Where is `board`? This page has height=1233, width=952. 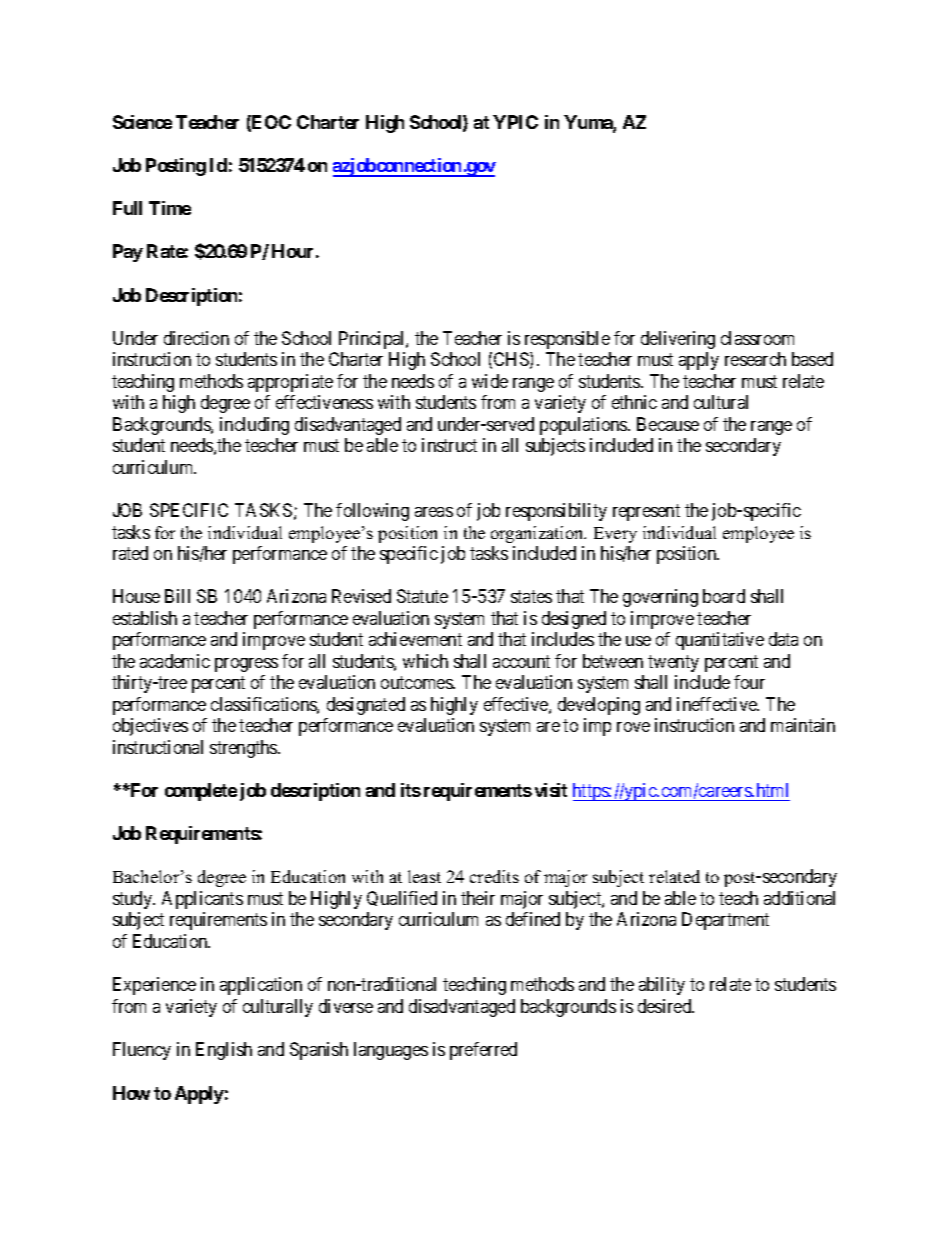
board is located at coordinates (724, 596).
